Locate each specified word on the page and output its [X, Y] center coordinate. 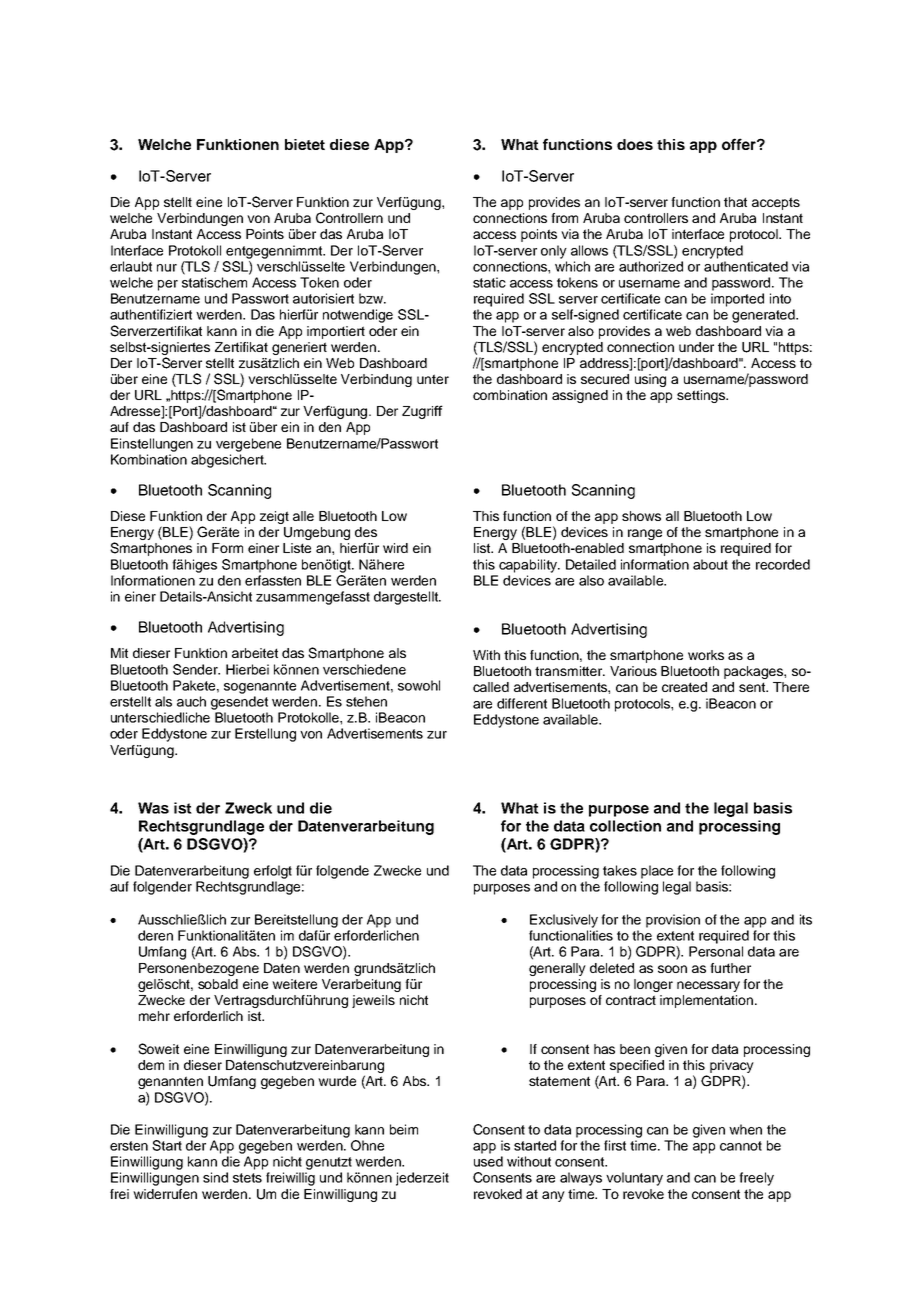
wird [395, 548]
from [564, 218]
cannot [741, 1146]
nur [167, 268]
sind [215, 1177]
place [657, 872]
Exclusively [564, 921]
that [735, 202]
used [488, 1161]
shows [641, 516]
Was [153, 808]
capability [529, 566]
